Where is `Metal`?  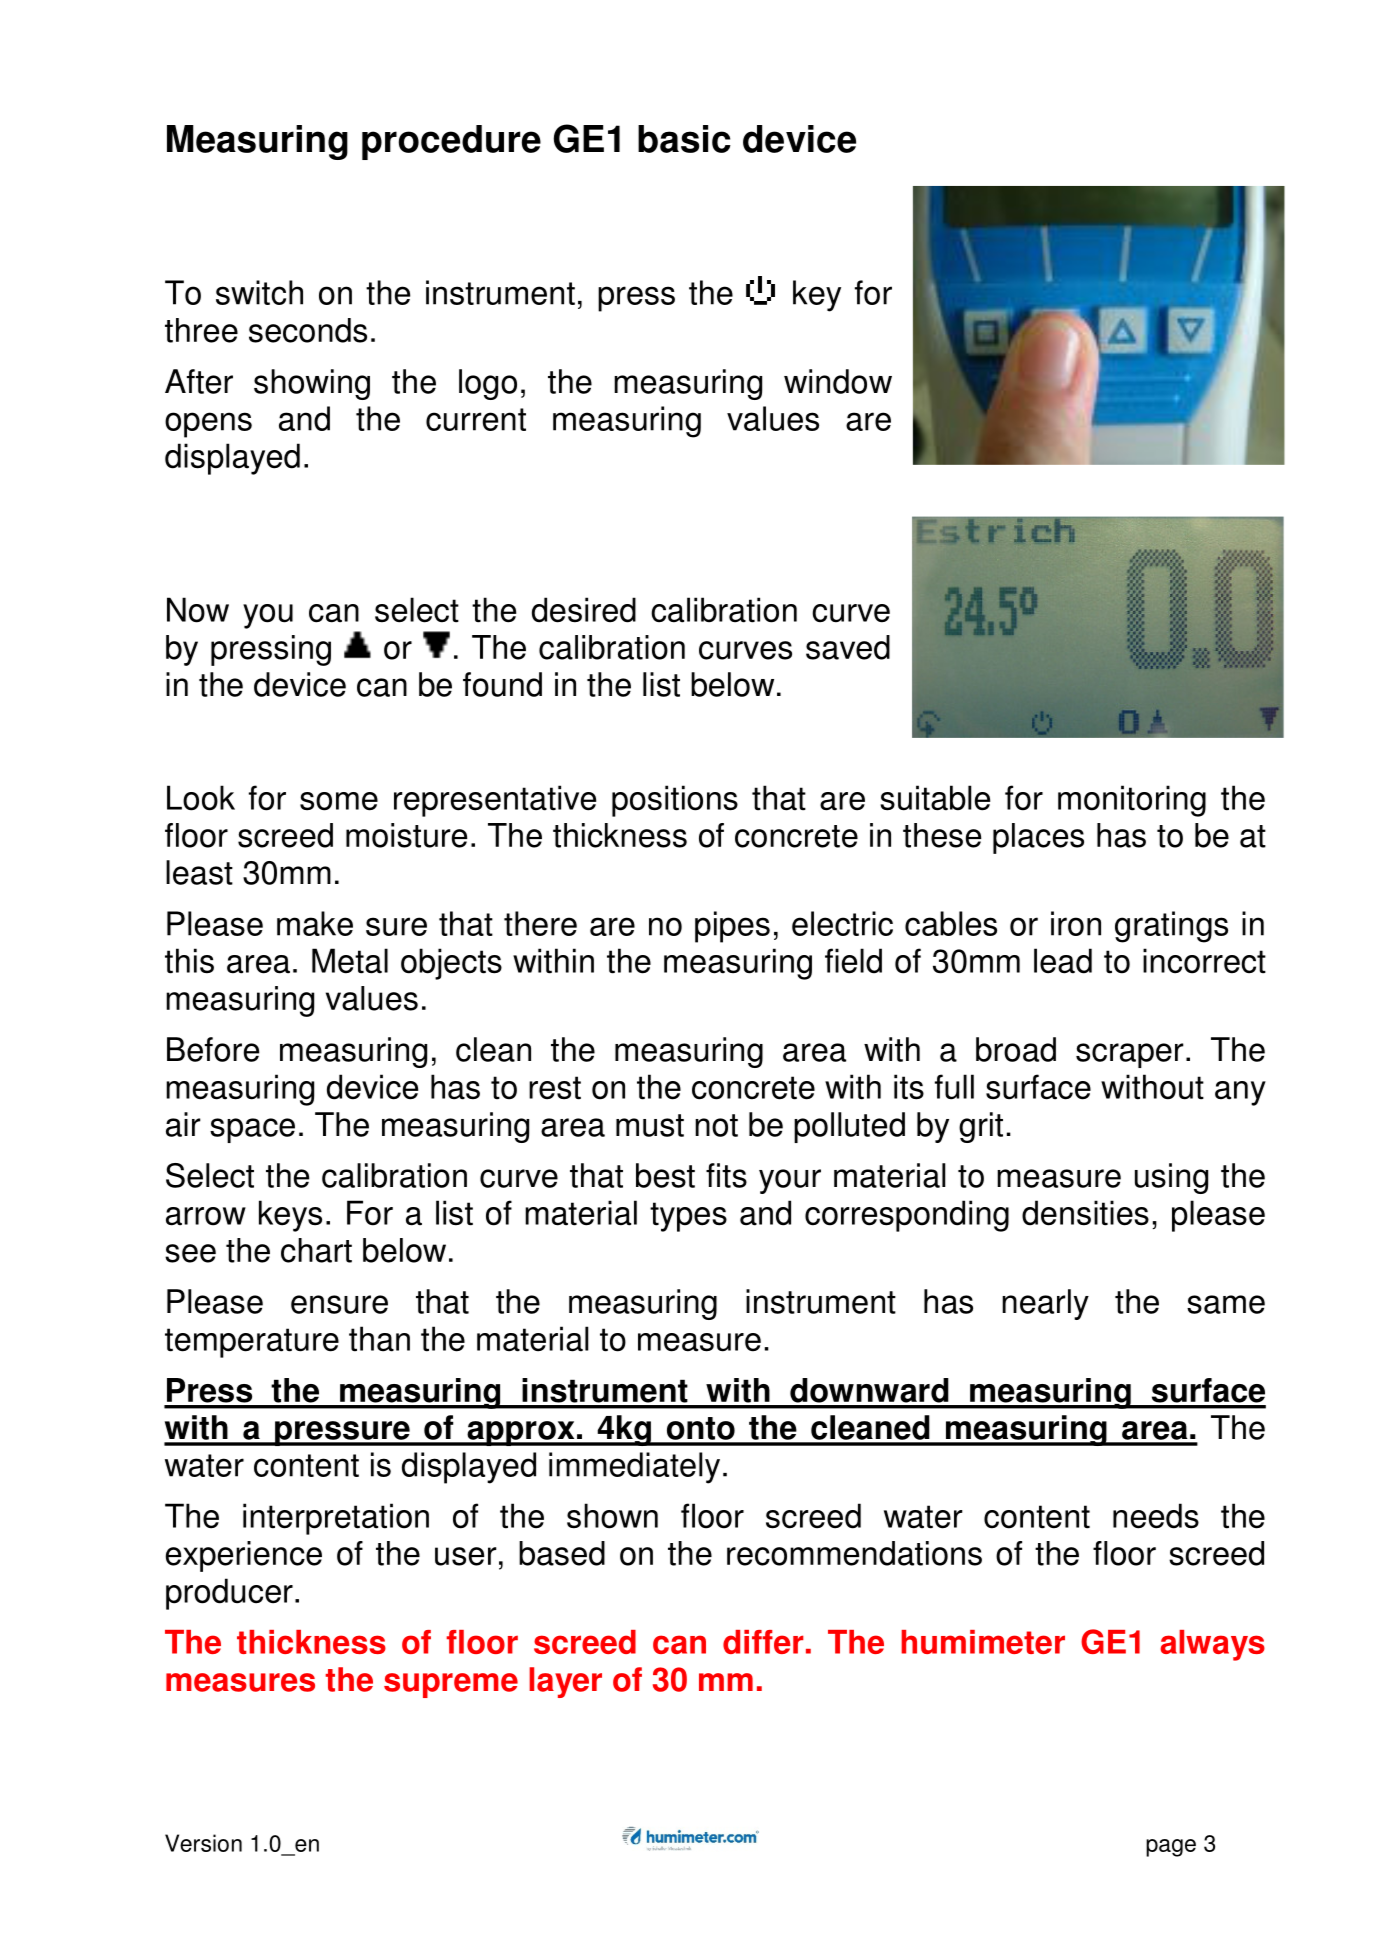
Metal is located at coordinates (350, 961).
